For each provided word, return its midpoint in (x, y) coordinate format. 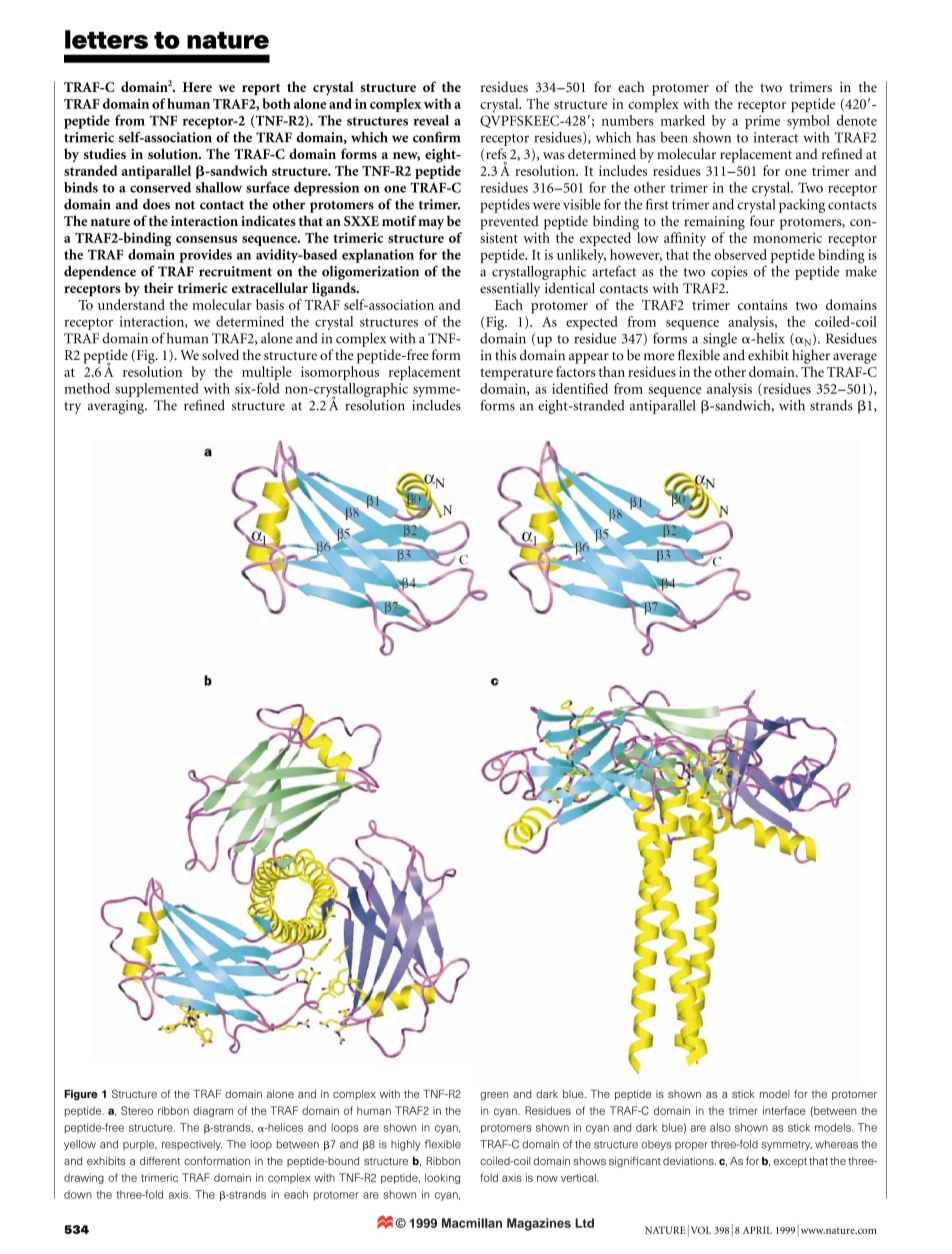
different (160, 1160)
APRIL (757, 1230)
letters (106, 39)
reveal (431, 120)
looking (442, 1178)
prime (762, 122)
